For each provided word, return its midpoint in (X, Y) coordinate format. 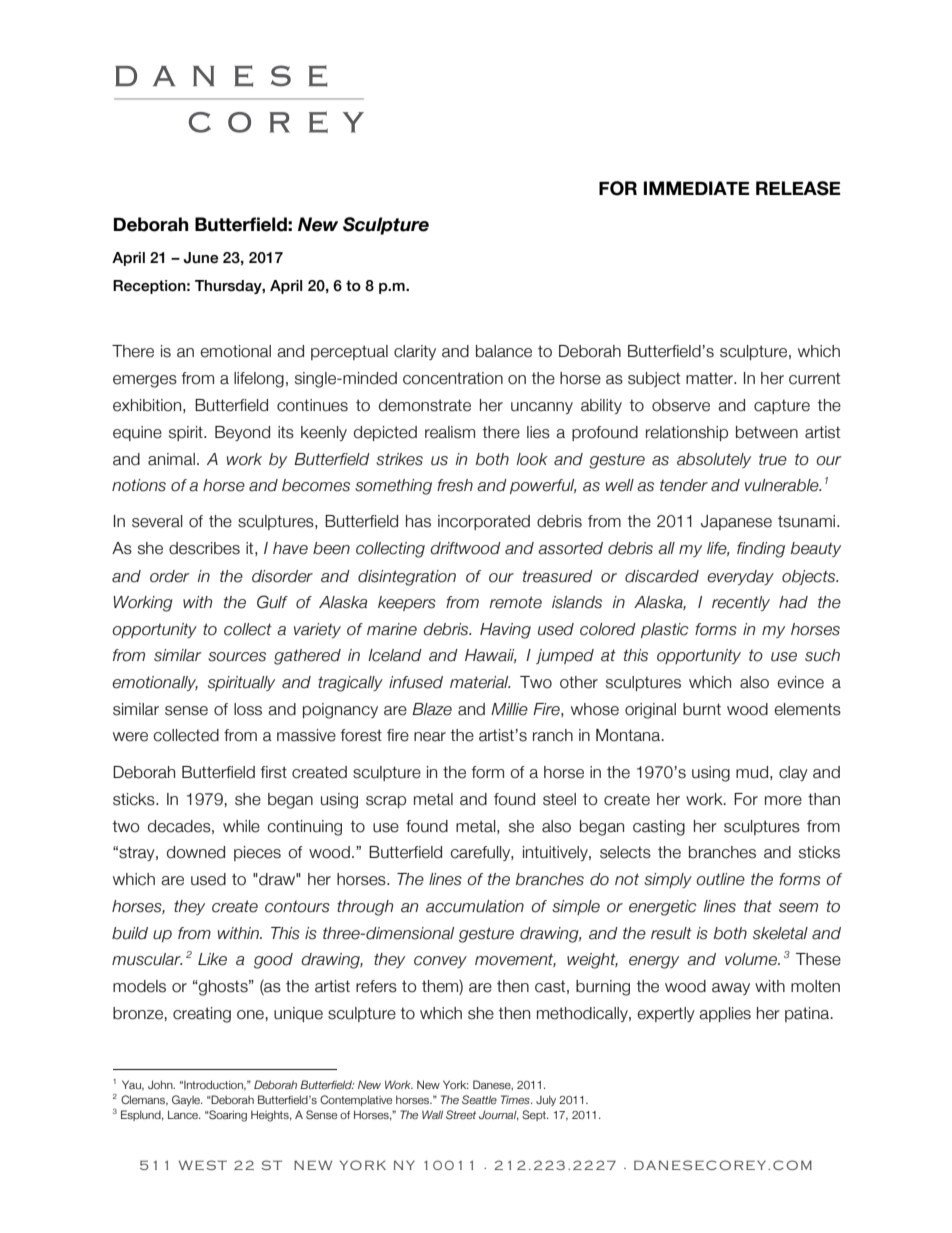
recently (741, 603)
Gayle (187, 1100)
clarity (415, 352)
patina (808, 1014)
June (201, 258)
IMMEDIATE (697, 188)
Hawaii (490, 656)
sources (237, 657)
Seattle (479, 1099)
